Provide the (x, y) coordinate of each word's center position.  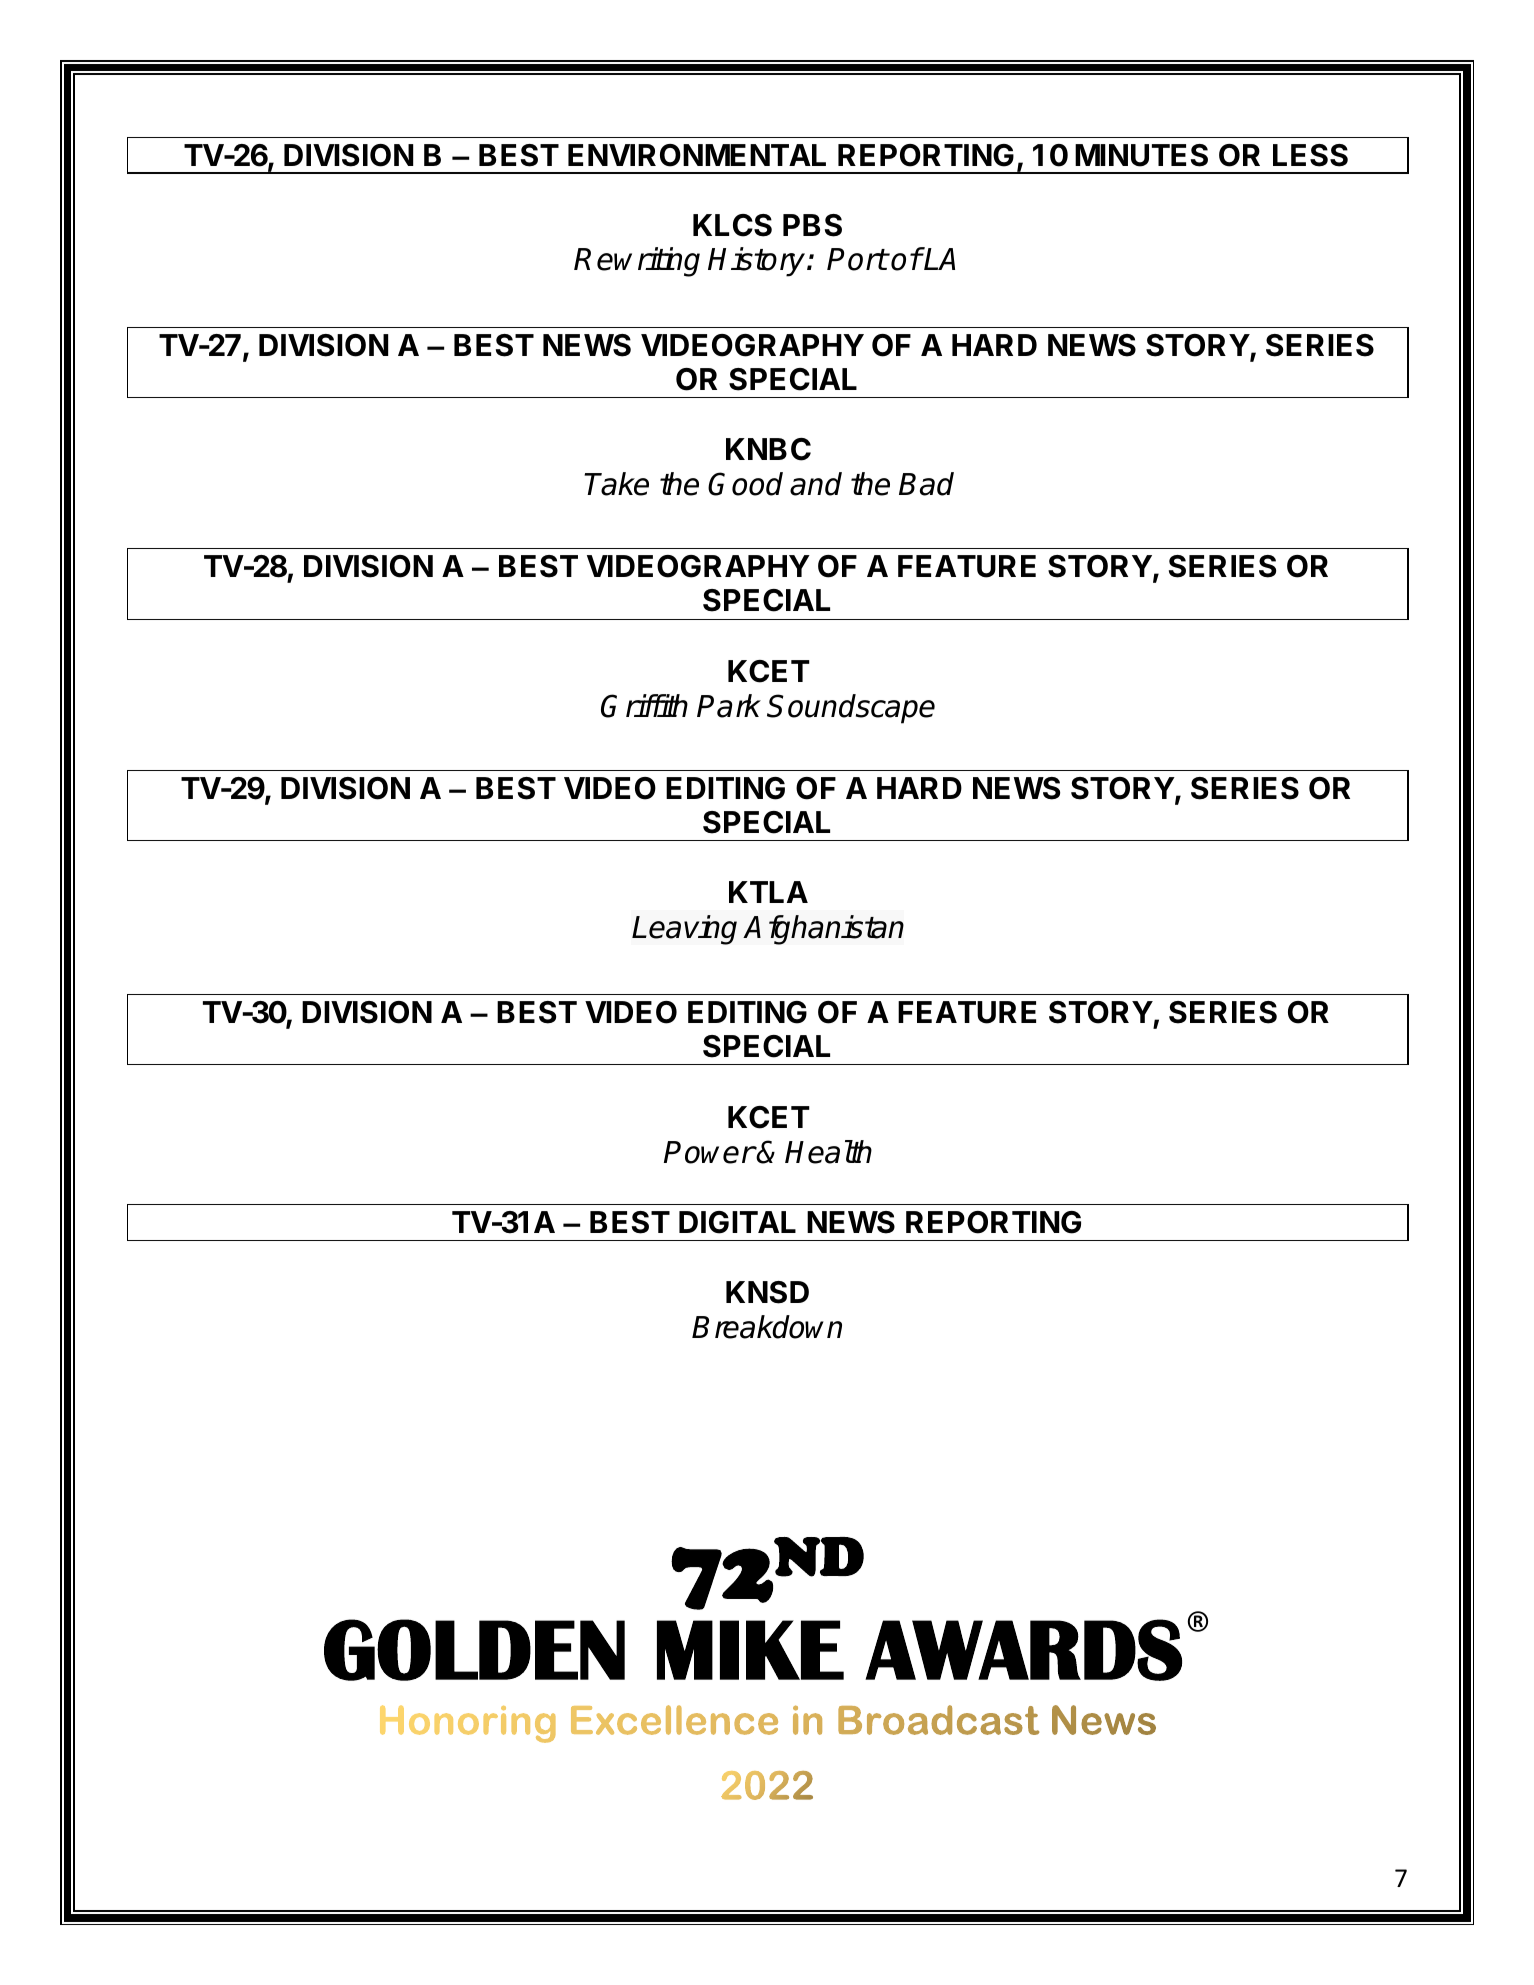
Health (828, 1152)
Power (709, 1152)
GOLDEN (474, 1650)
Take (616, 484)
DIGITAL (737, 1222)
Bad (926, 484)
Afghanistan (823, 930)
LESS (1310, 155)
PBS (812, 225)
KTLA (768, 892)
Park (729, 706)
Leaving (684, 930)
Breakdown (767, 1327)
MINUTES (1141, 155)
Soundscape (851, 709)
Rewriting (637, 262)
